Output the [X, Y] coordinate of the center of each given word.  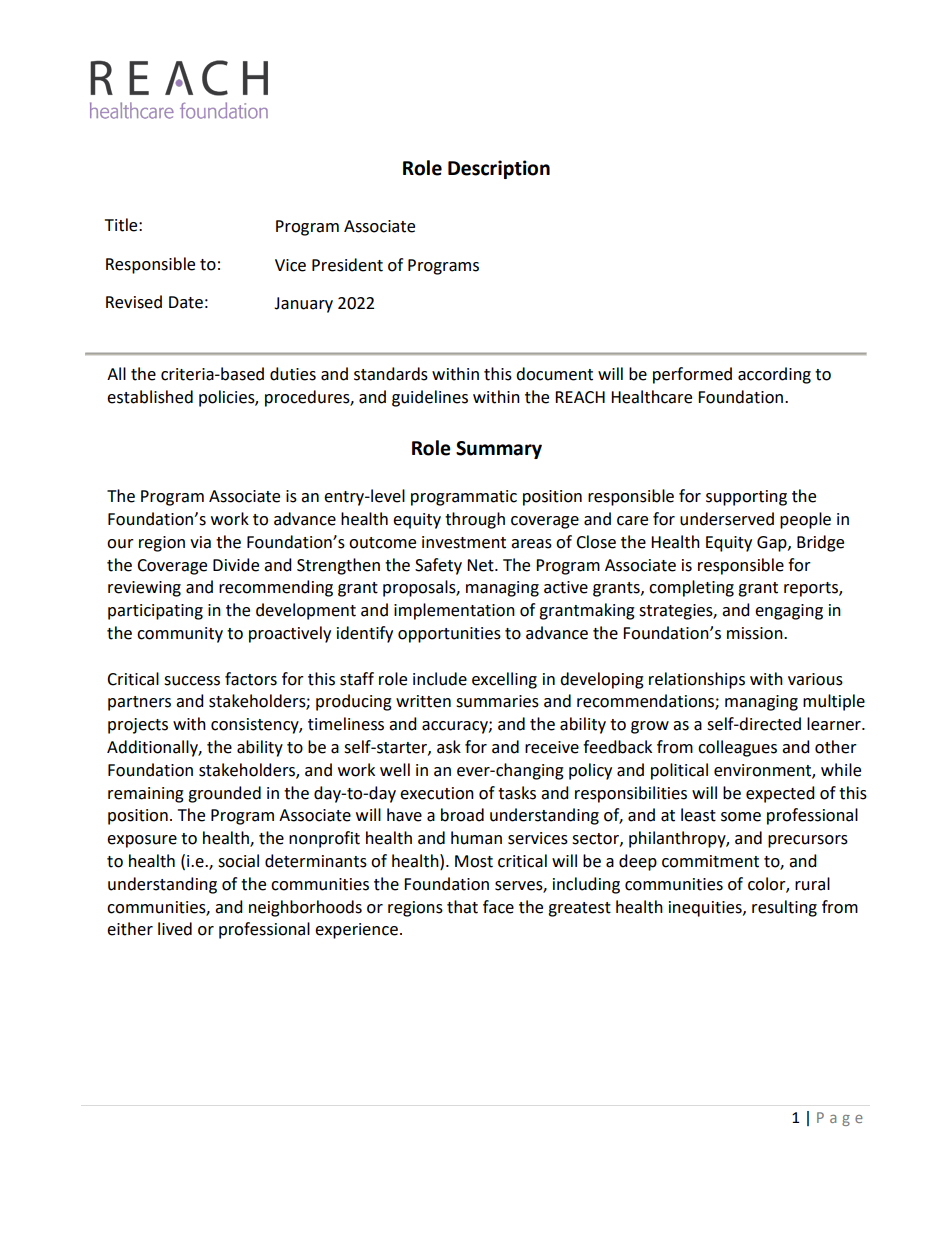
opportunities [449, 635]
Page [840, 1119]
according [774, 375]
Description [499, 169]
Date [186, 302]
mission [756, 633]
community [180, 635]
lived [175, 929]
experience [356, 931]
